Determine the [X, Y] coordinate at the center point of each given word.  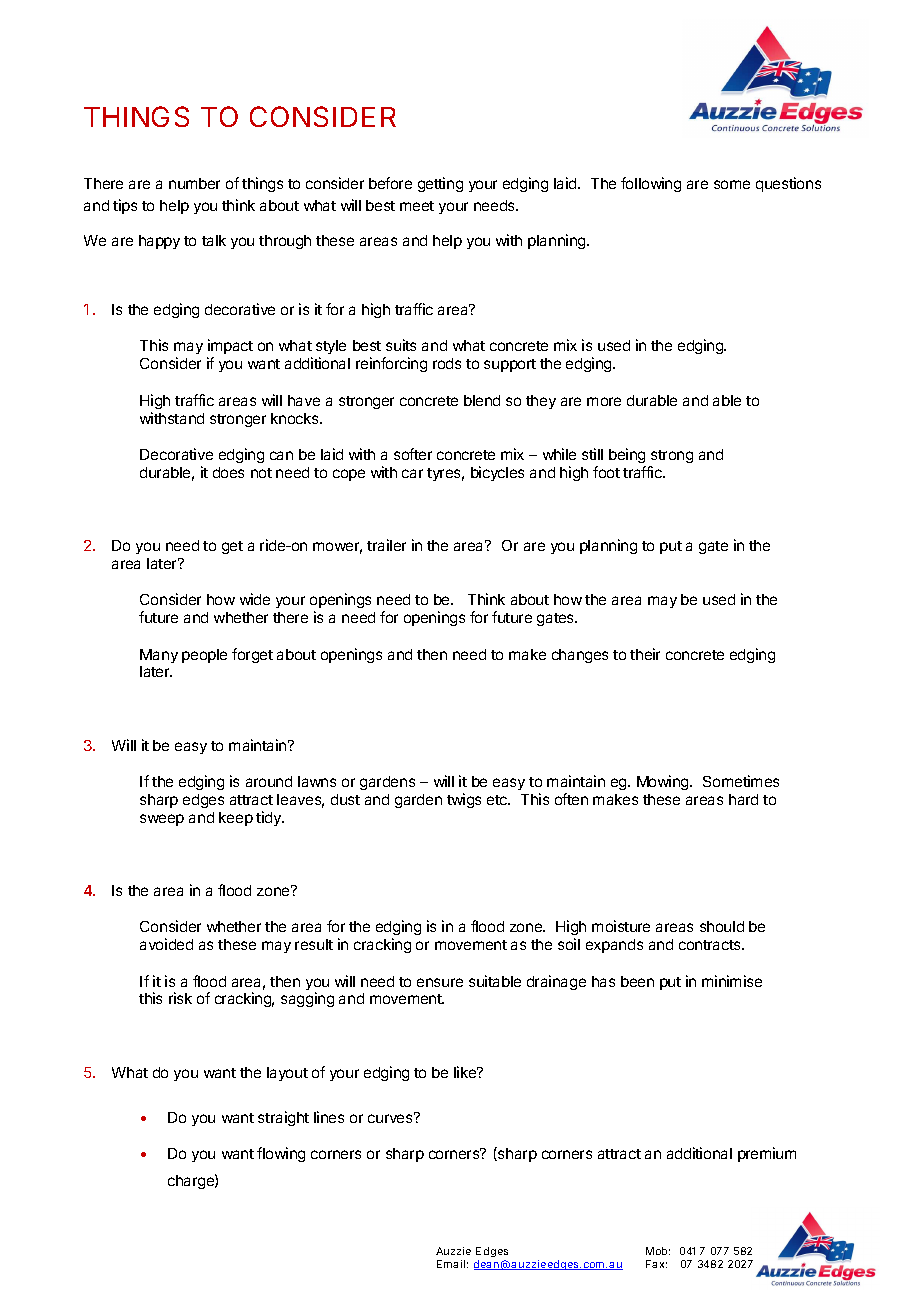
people [204, 656]
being [627, 455]
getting [440, 184]
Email [451, 1264]
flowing [281, 1154]
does [228, 472]
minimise [732, 981]
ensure [440, 982]
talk [214, 240]
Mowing [664, 782]
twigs [464, 800]
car [412, 473]
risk [180, 998]
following [651, 184]
